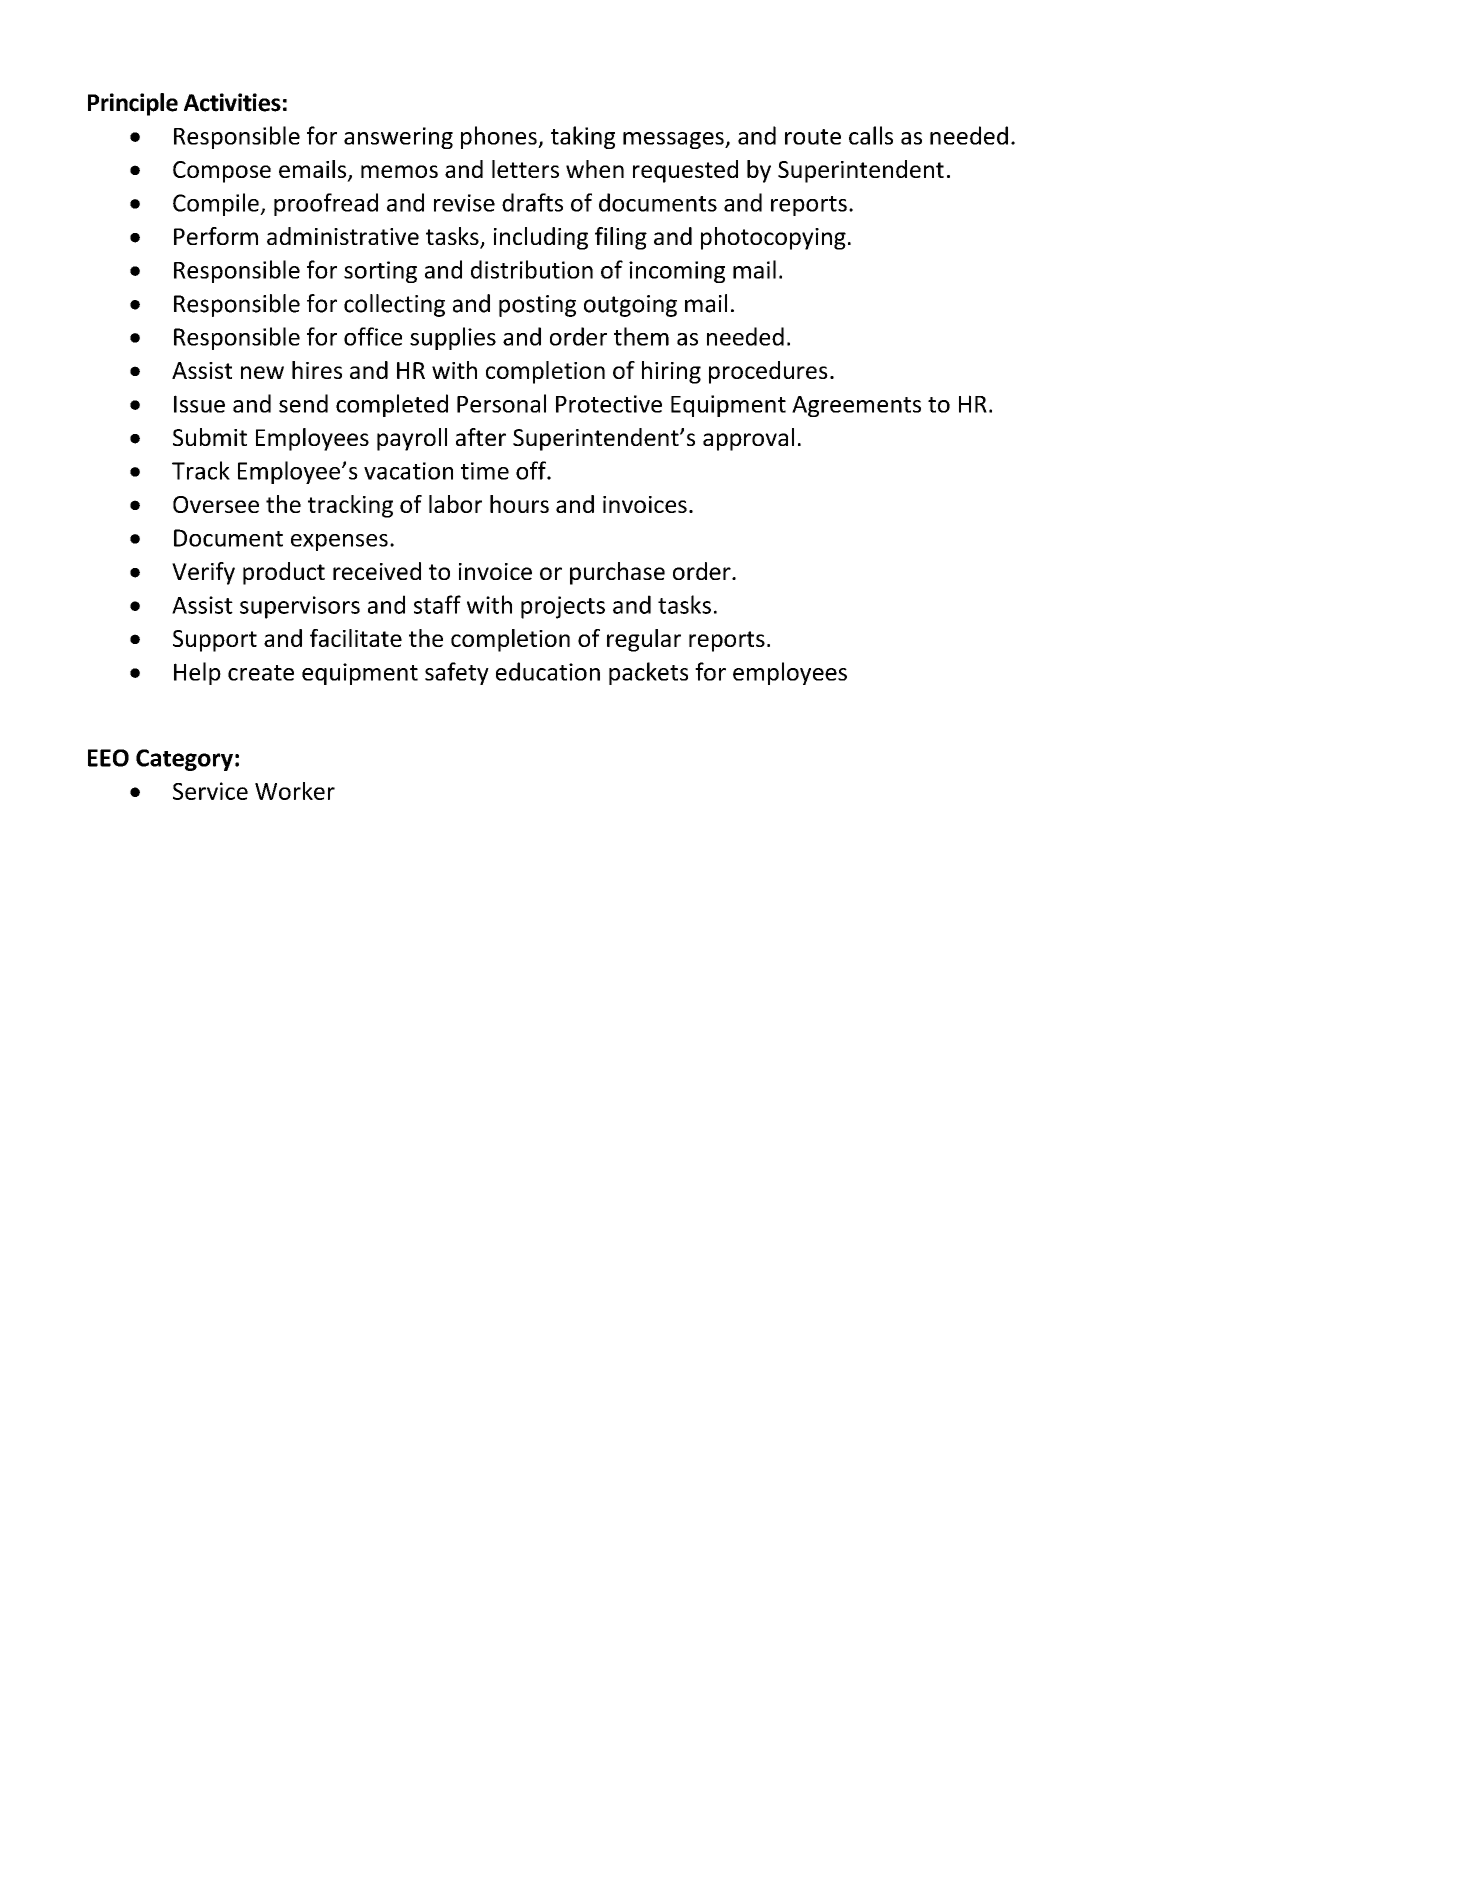 Image resolution: width=1462 pixels, height=1893 pixels. Describe the element at coordinates (500, 137) in the screenshot. I see `phones` at that location.
